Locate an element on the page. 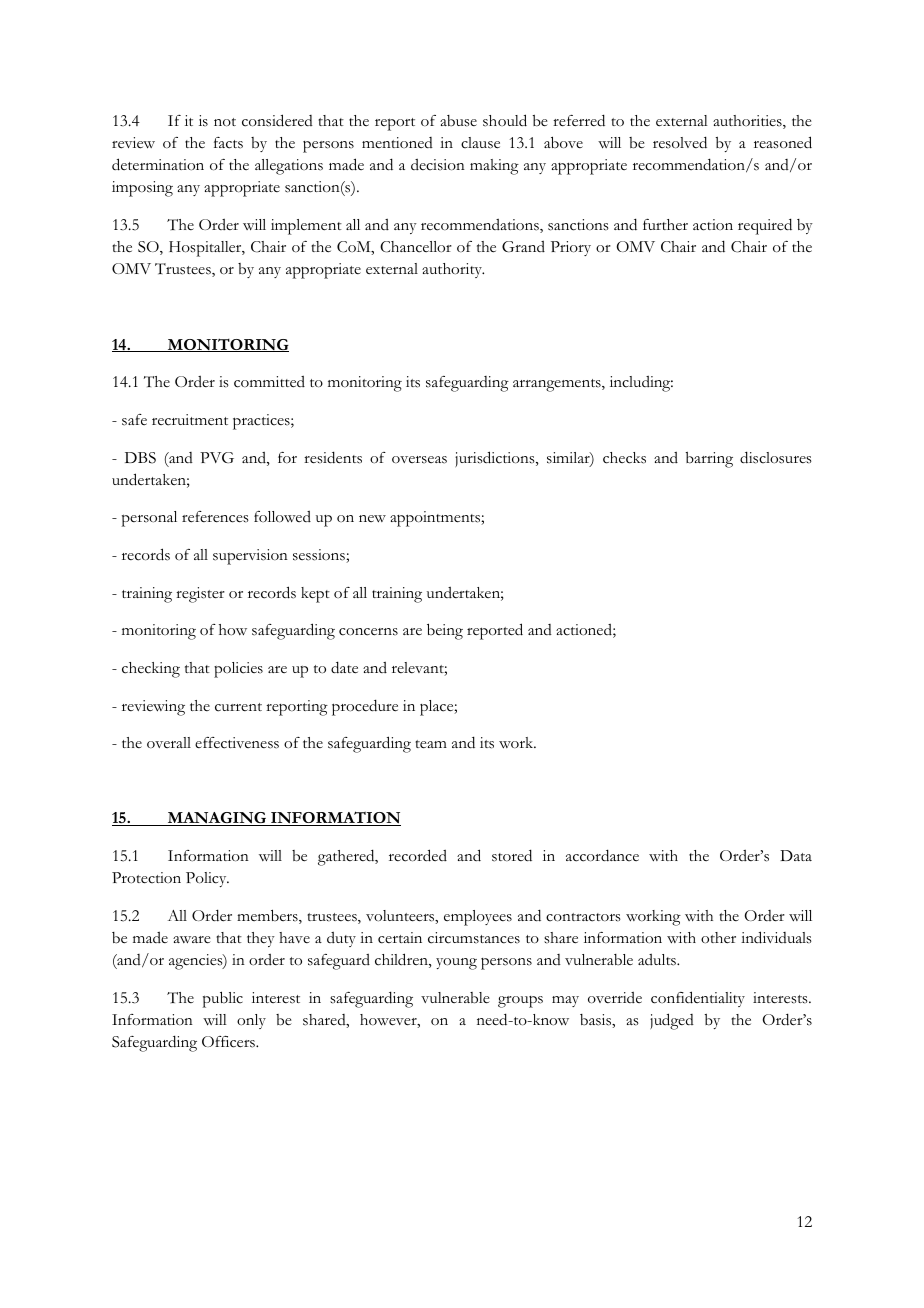  disclosures is located at coordinates (776, 457).
